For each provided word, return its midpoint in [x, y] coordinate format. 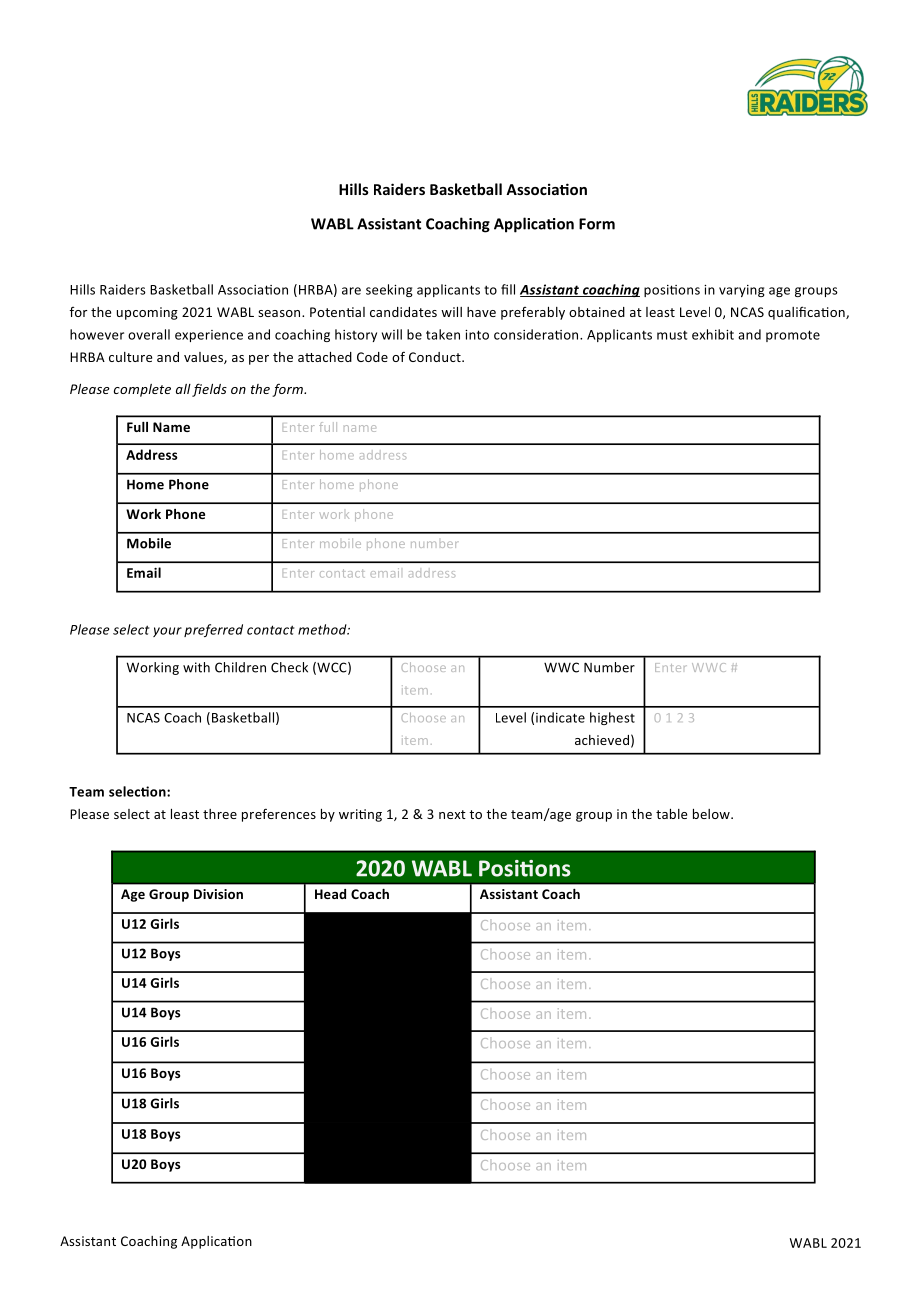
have [481, 312]
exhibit [713, 334]
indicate [560, 717]
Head [330, 894]
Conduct [436, 357]
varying [742, 291]
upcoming [147, 313]
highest [612, 718]
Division [218, 894]
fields [209, 390]
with [196, 667]
